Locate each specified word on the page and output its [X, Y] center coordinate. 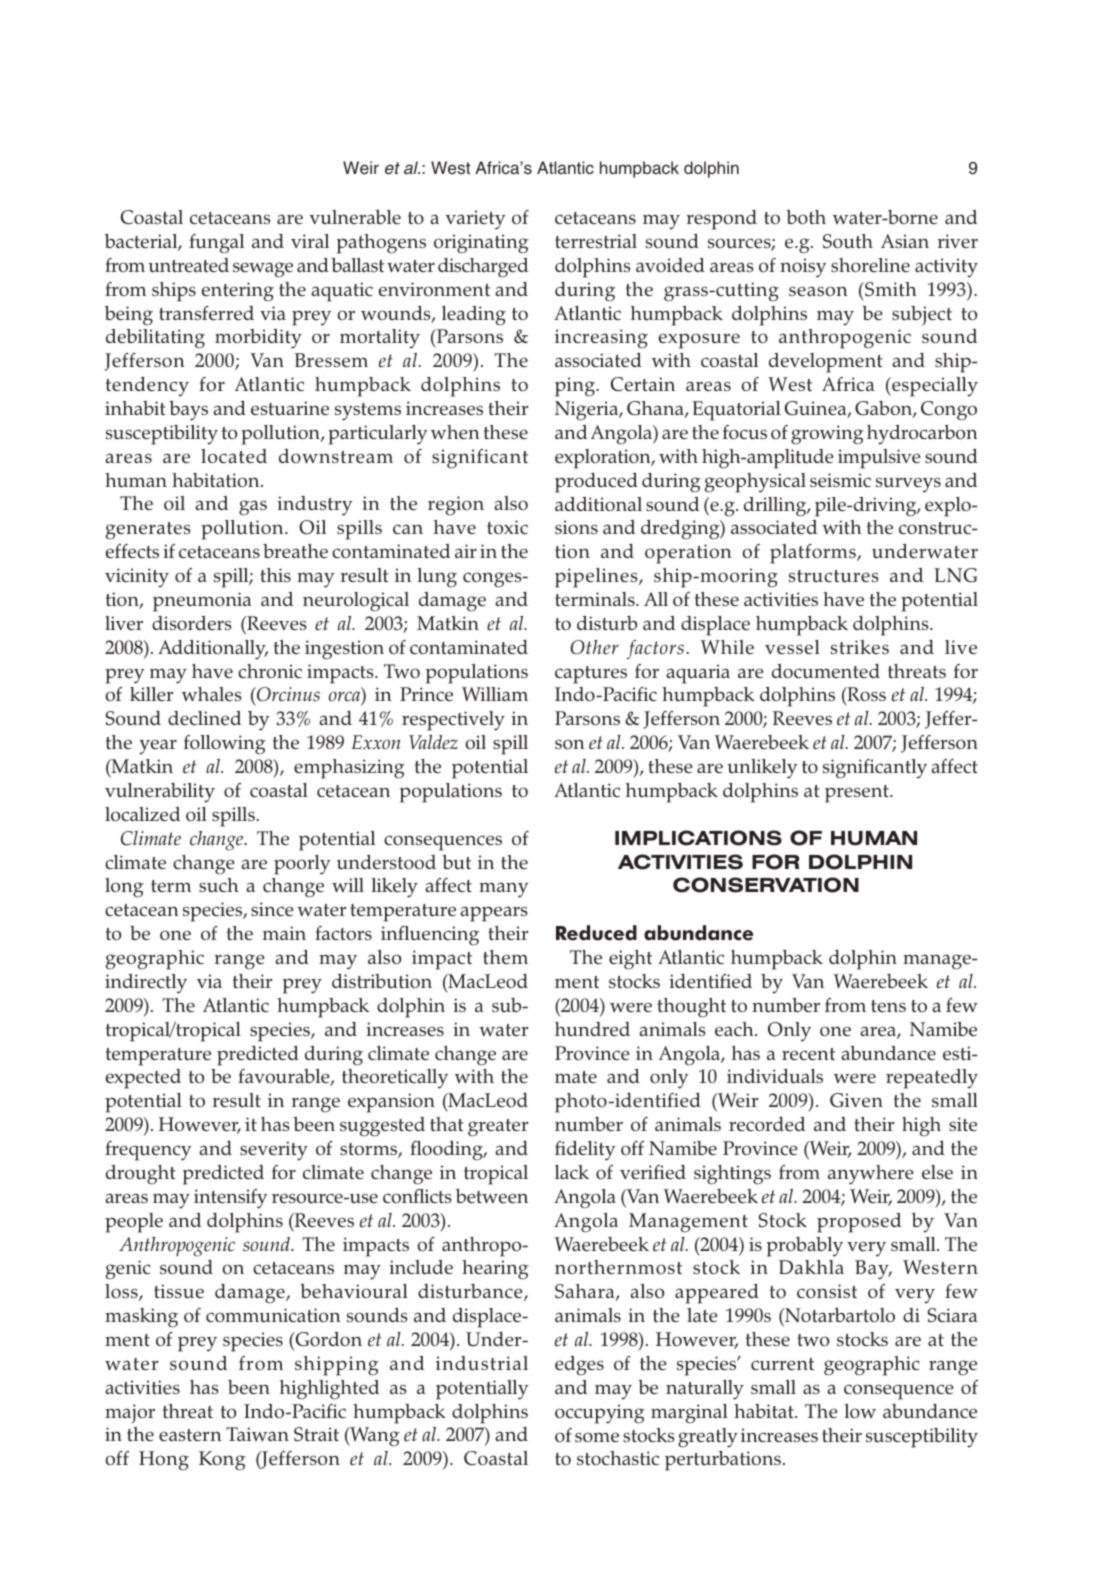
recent [808, 1054]
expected [143, 1079]
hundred [592, 1029]
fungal [216, 244]
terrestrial [596, 241]
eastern [190, 1435]
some [597, 1437]
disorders [192, 623]
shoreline [870, 265]
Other [594, 647]
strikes [860, 647]
